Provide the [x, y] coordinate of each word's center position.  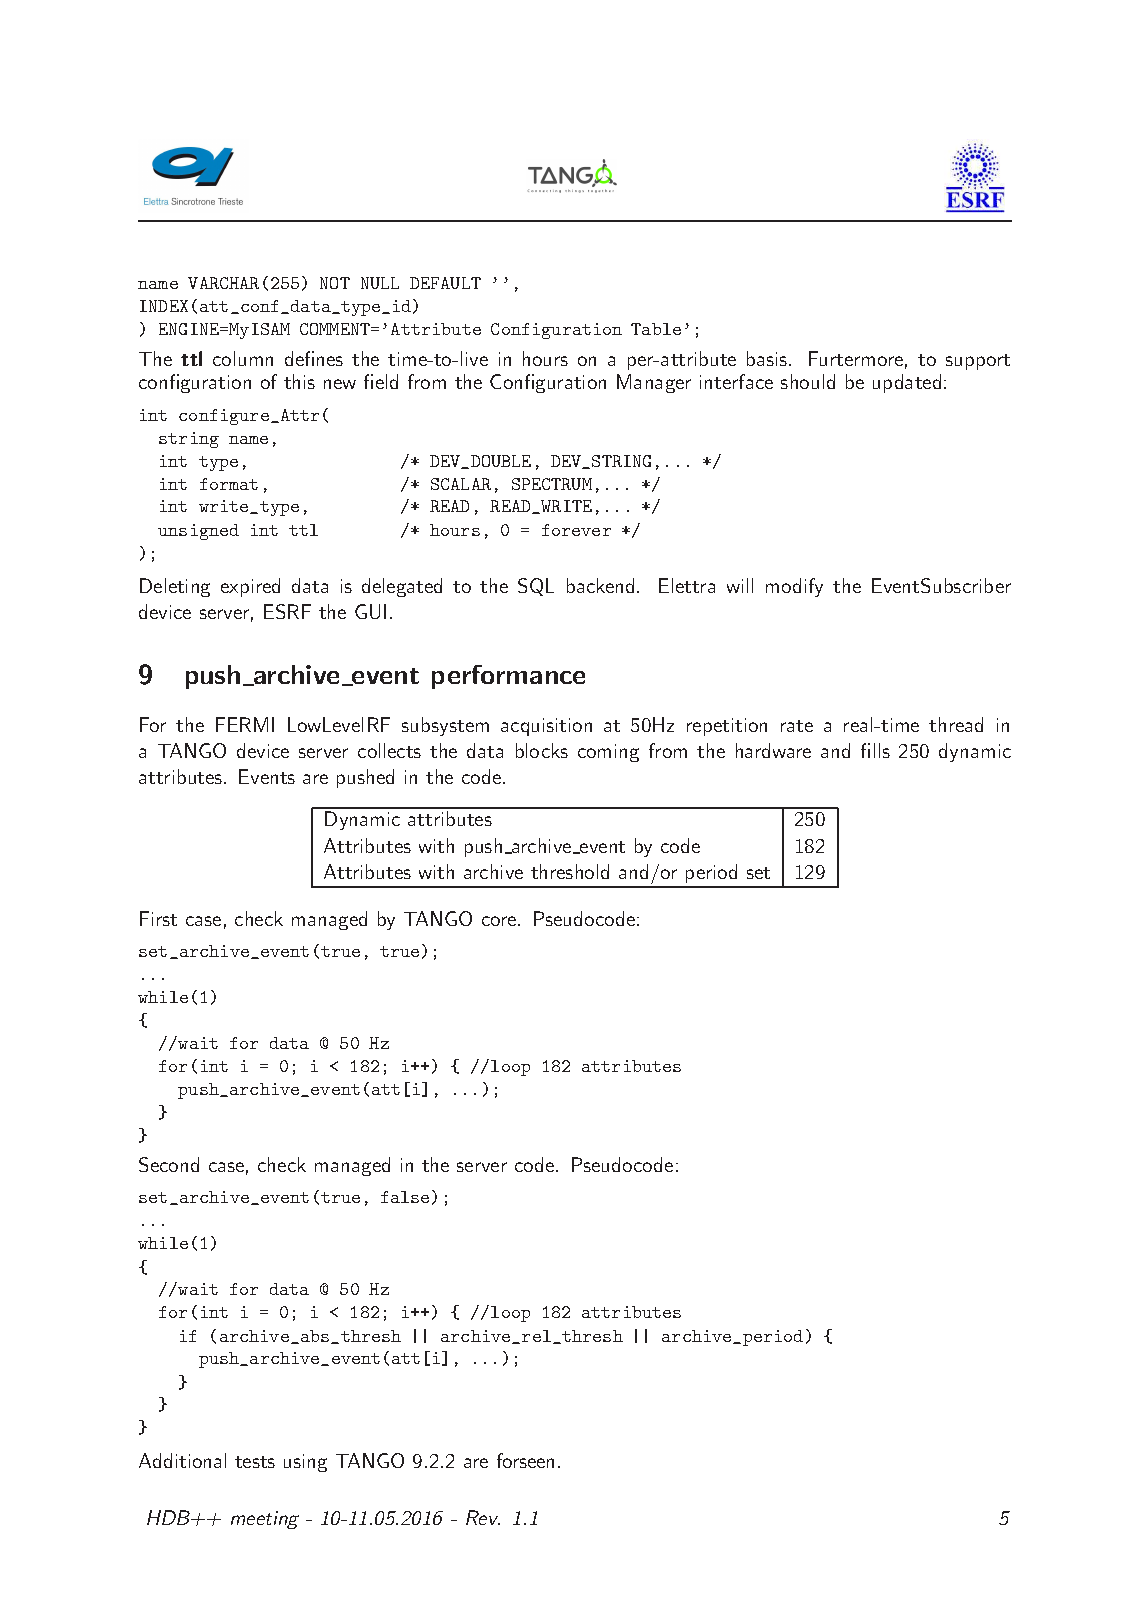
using [305, 1463]
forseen [525, 1460]
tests [255, 1462]
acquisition [546, 727]
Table [656, 329]
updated [907, 383]
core [500, 921]
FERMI [245, 724]
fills [875, 750]
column [243, 358]
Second [169, 1164]
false [405, 1197]
